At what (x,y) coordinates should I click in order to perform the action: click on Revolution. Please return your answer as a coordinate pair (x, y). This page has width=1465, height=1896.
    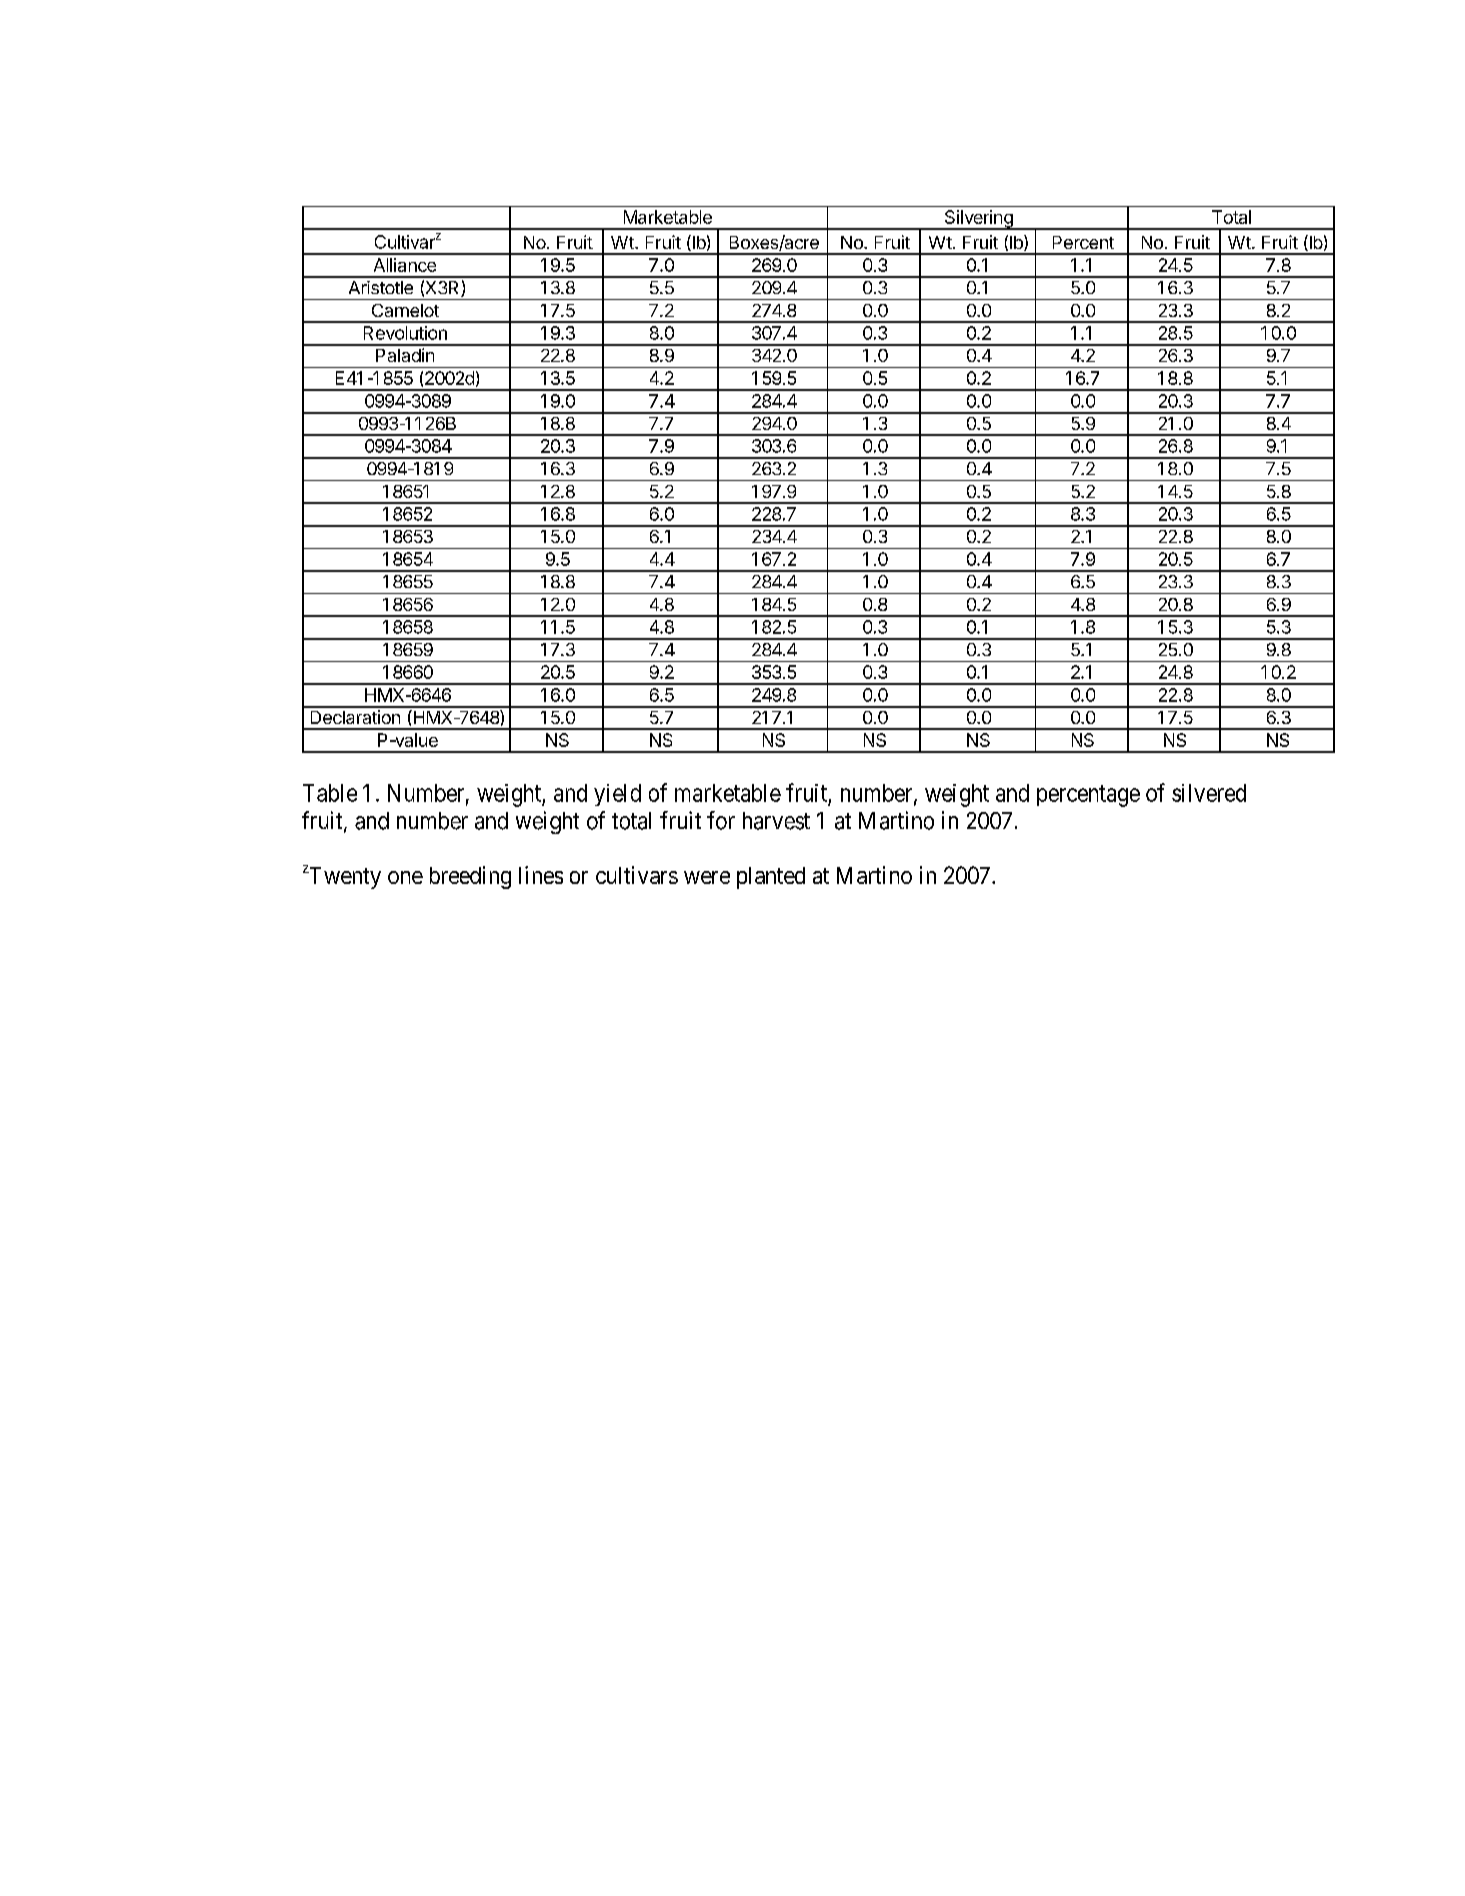
    Looking at the image, I should click on (405, 333).
